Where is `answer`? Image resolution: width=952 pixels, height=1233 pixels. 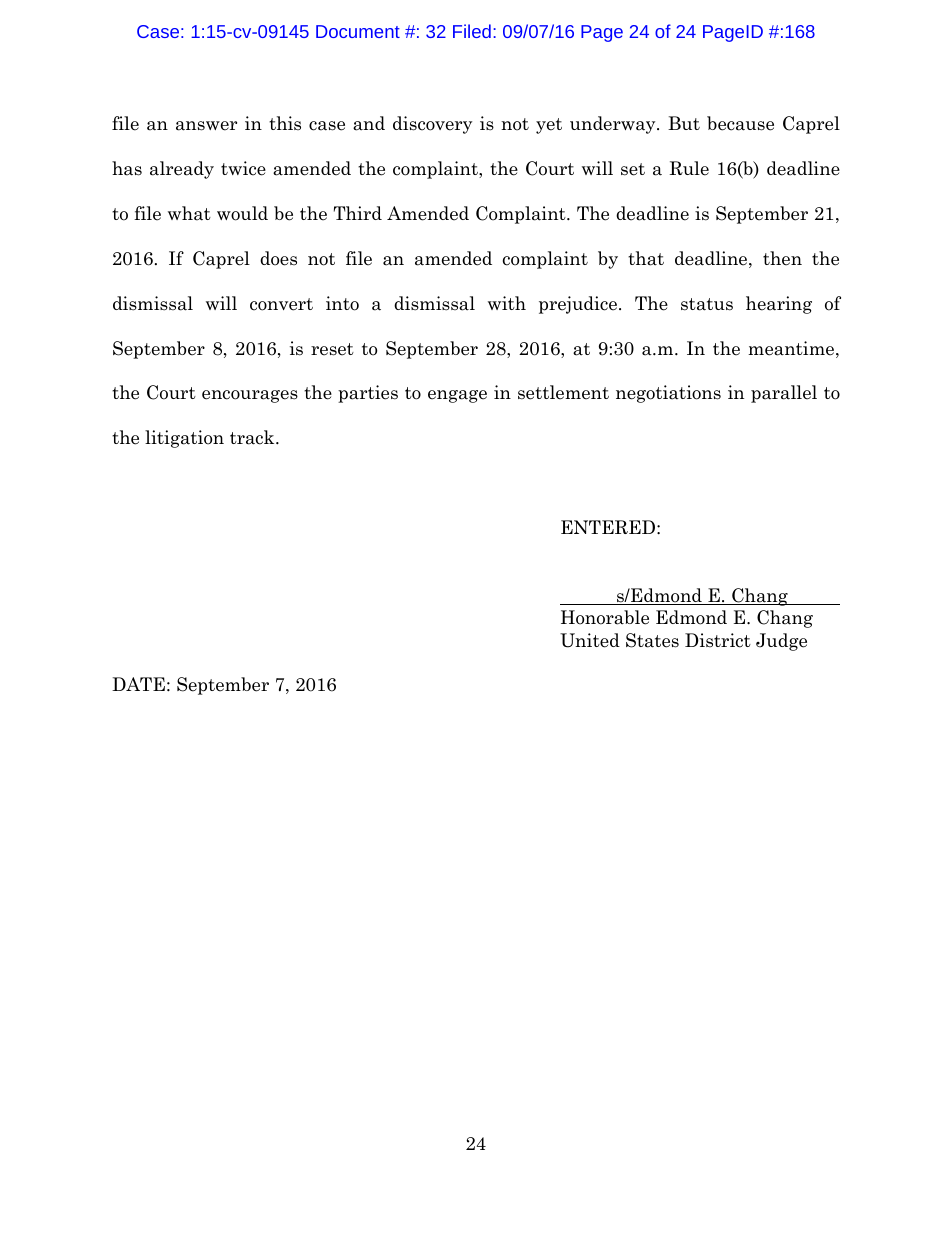 answer is located at coordinates (206, 126).
